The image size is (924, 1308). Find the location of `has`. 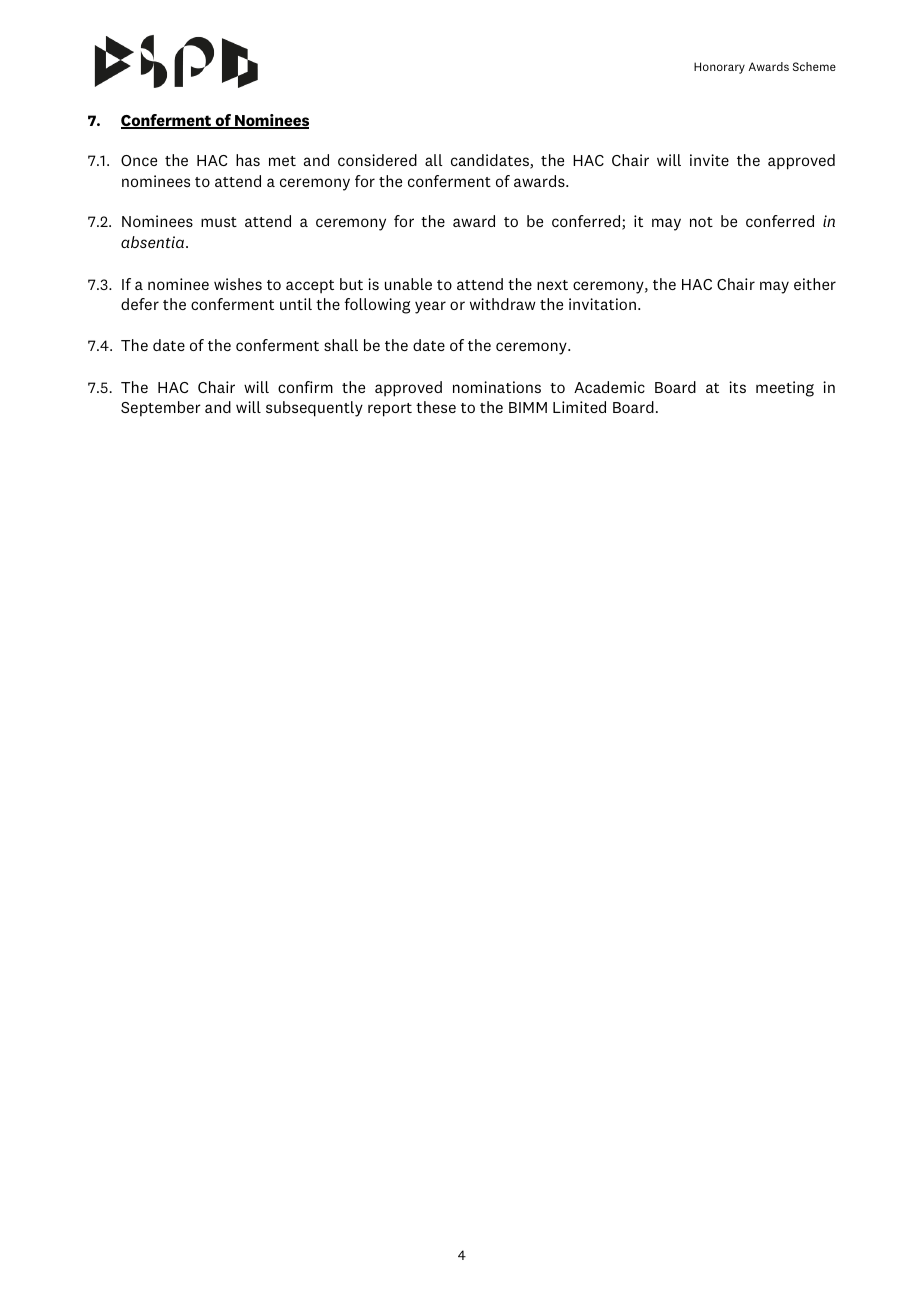

has is located at coordinates (248, 160).
